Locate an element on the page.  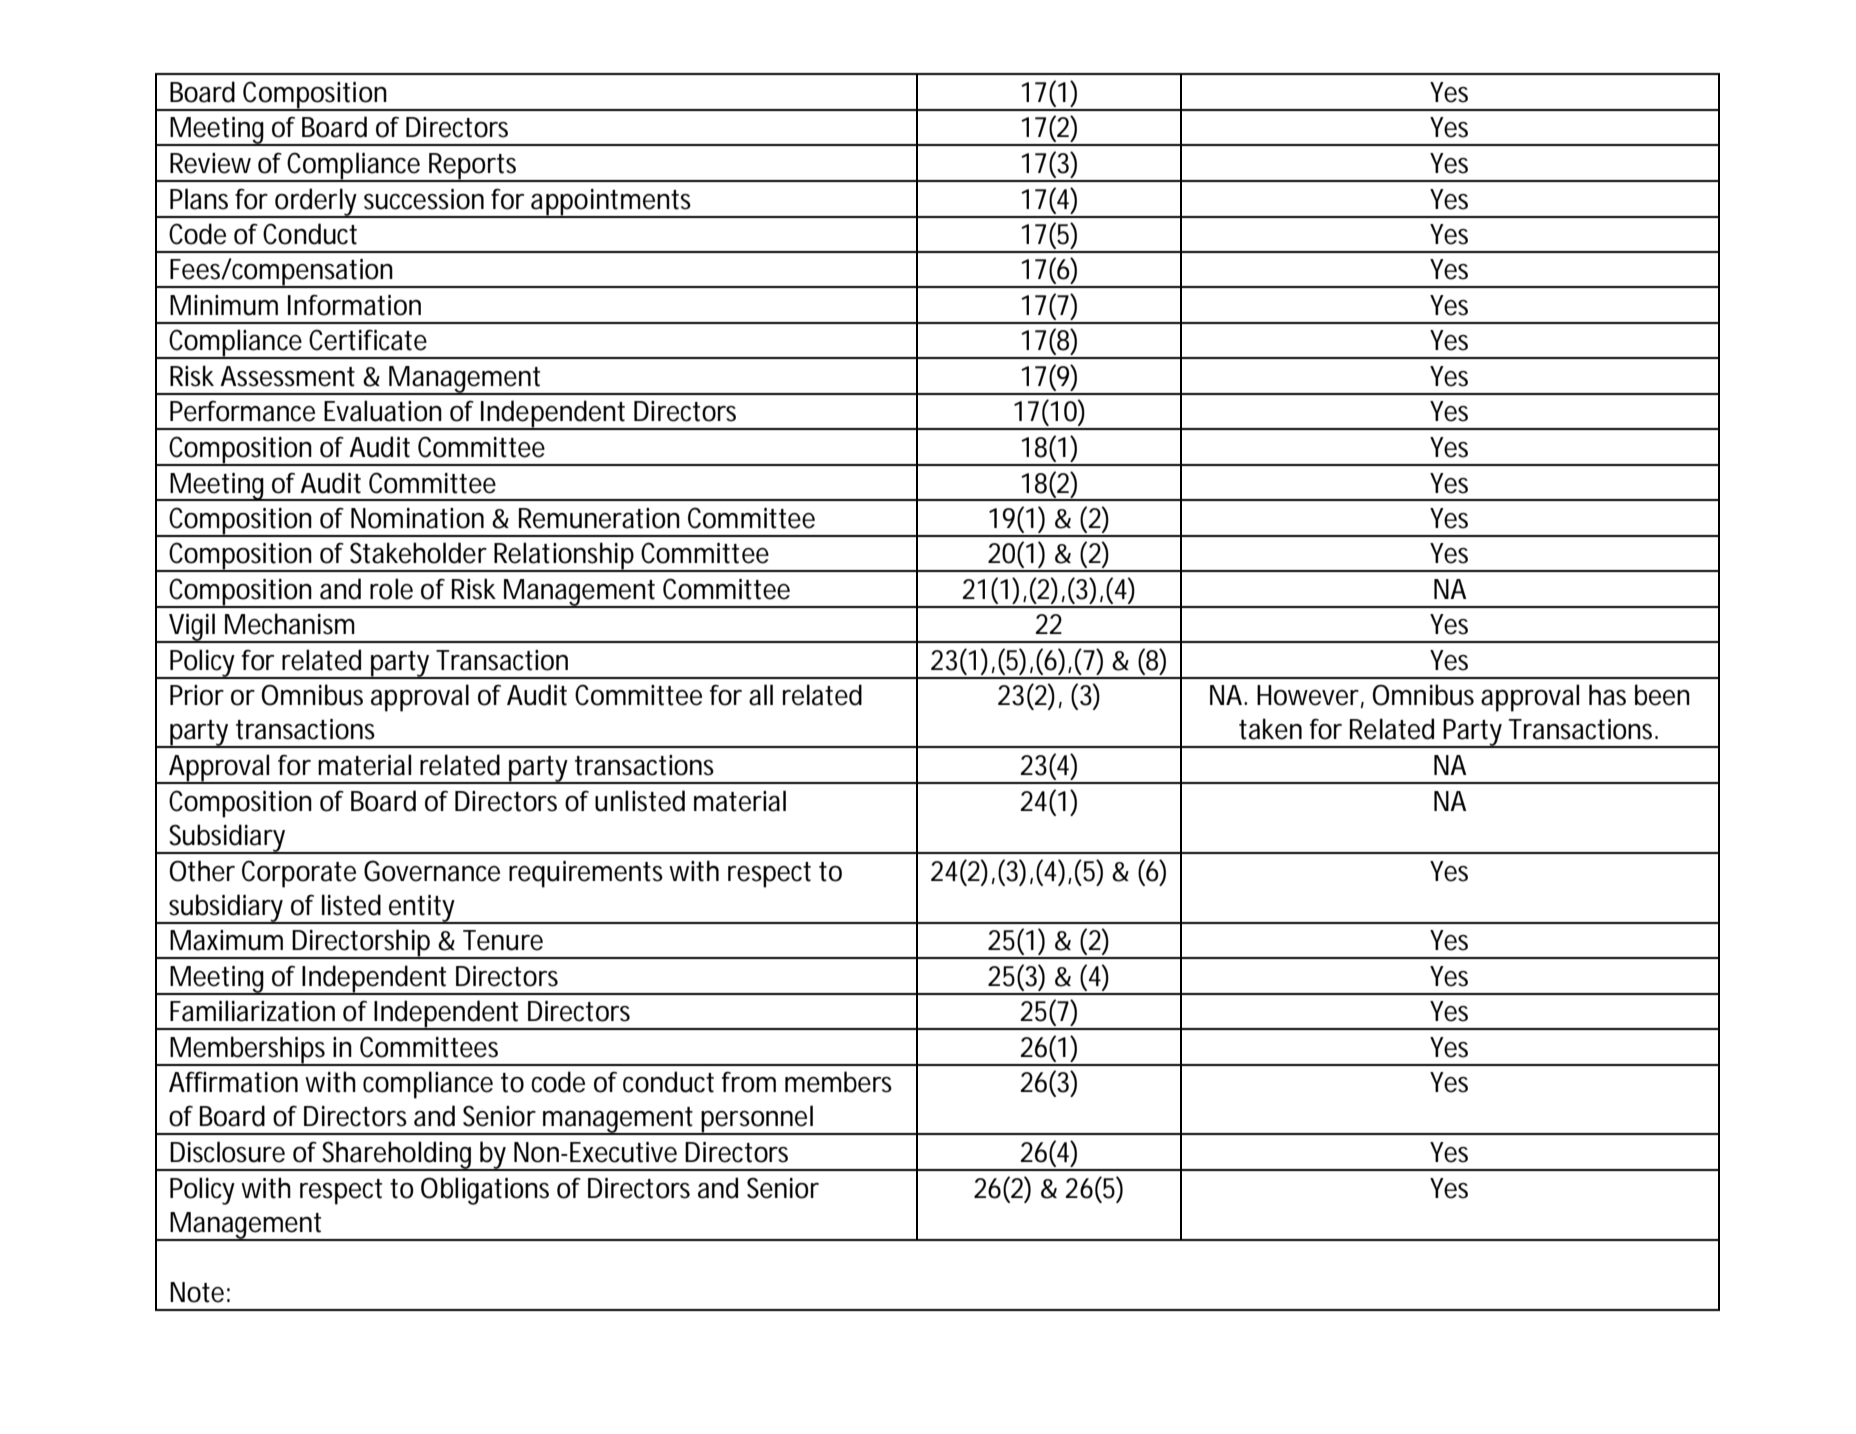
been is located at coordinates (1662, 695).
